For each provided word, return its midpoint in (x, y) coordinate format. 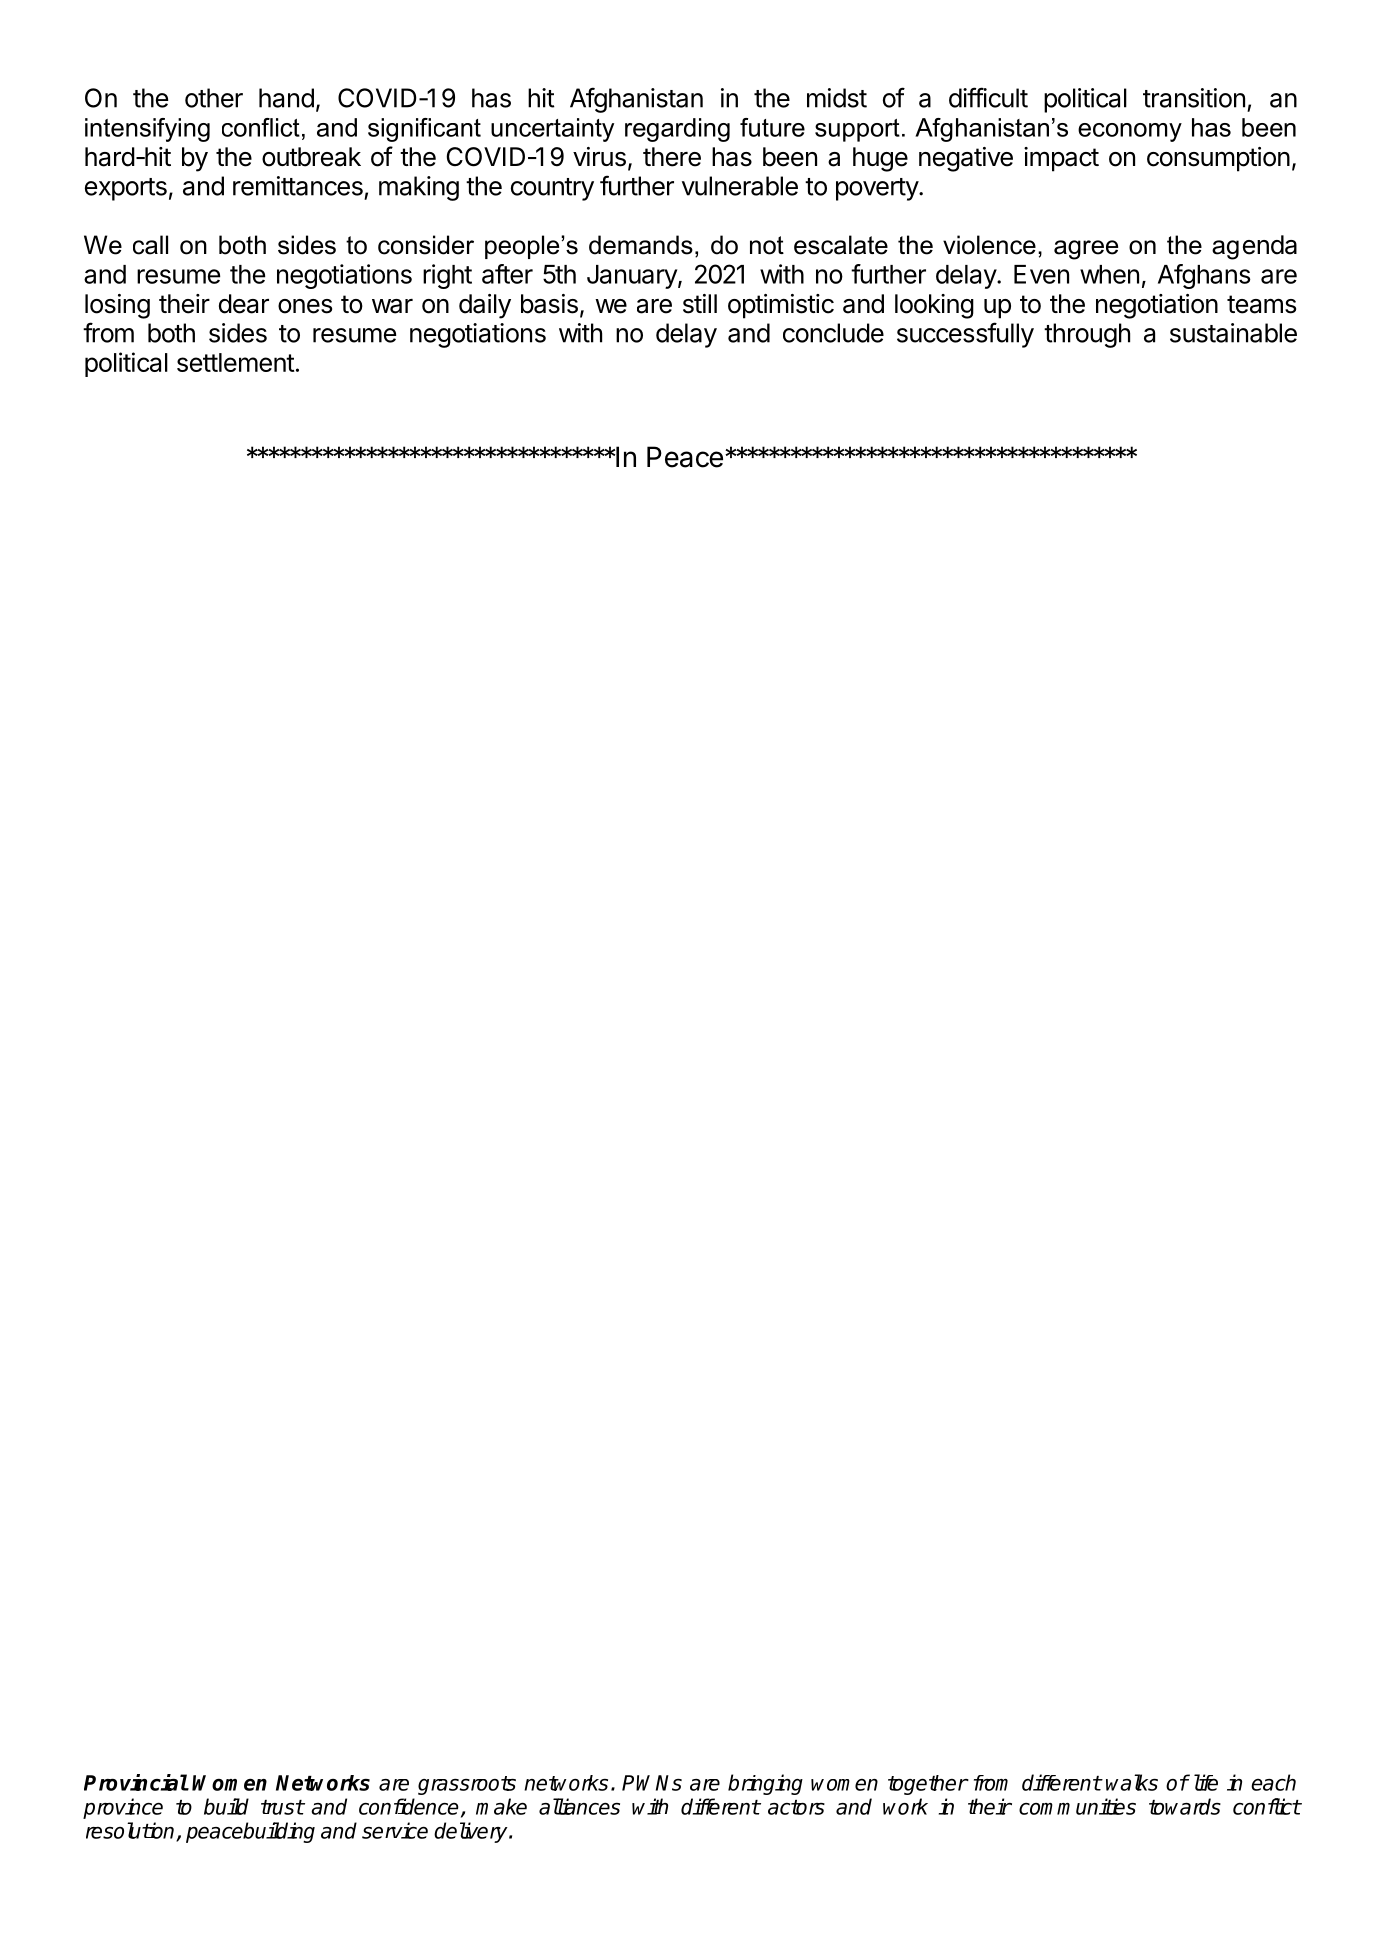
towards (1185, 1806)
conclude (833, 333)
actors (796, 1807)
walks (1132, 1782)
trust (282, 1807)
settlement (236, 362)
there (672, 157)
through (1087, 335)
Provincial (136, 1782)
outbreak (311, 157)
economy (1130, 132)
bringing (765, 1784)
